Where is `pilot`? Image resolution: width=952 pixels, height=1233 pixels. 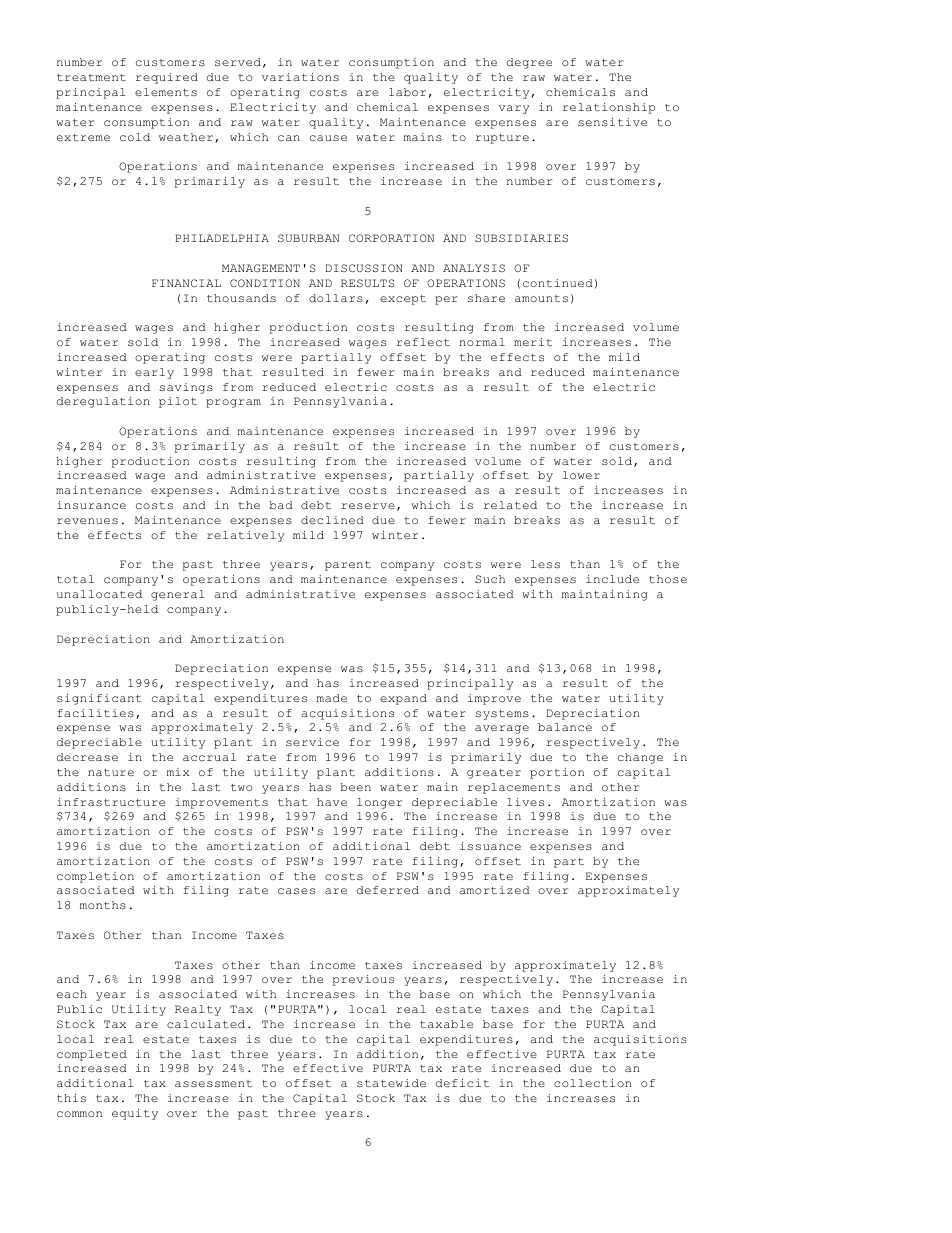
pilot is located at coordinates (178, 402).
